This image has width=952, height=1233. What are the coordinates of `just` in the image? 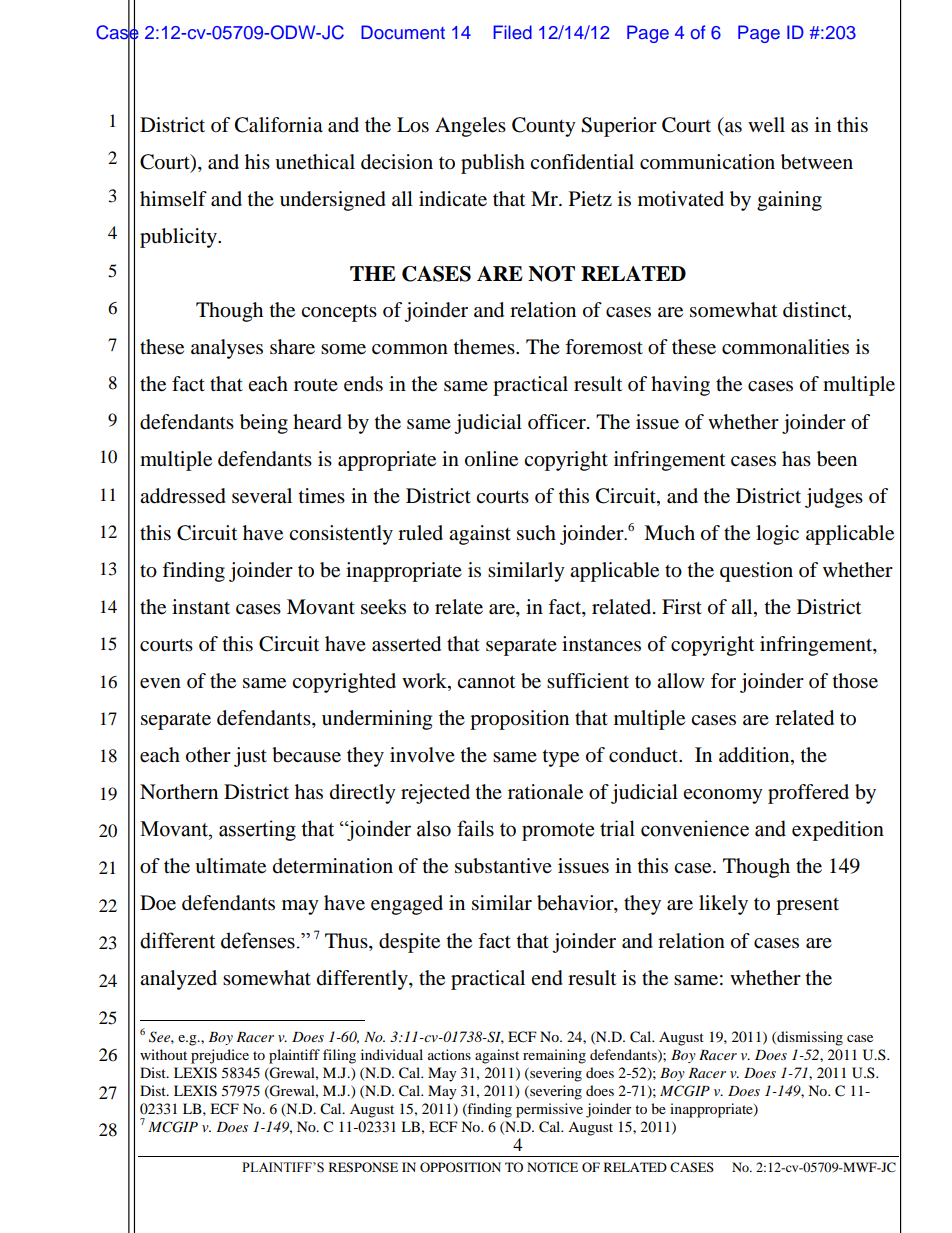 It's located at (250, 757).
